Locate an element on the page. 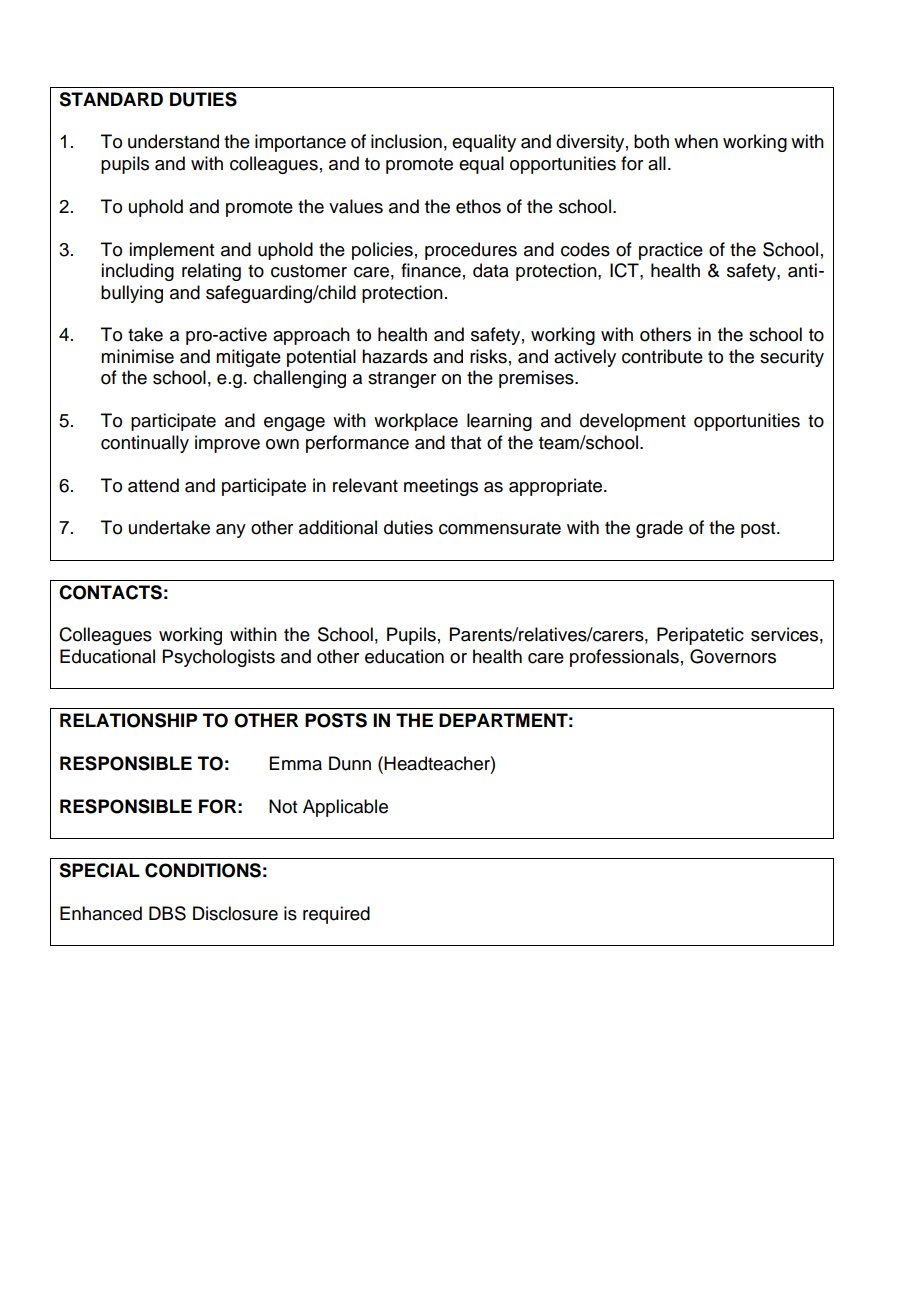 The image size is (924, 1308). meetings is located at coordinates (441, 487).
